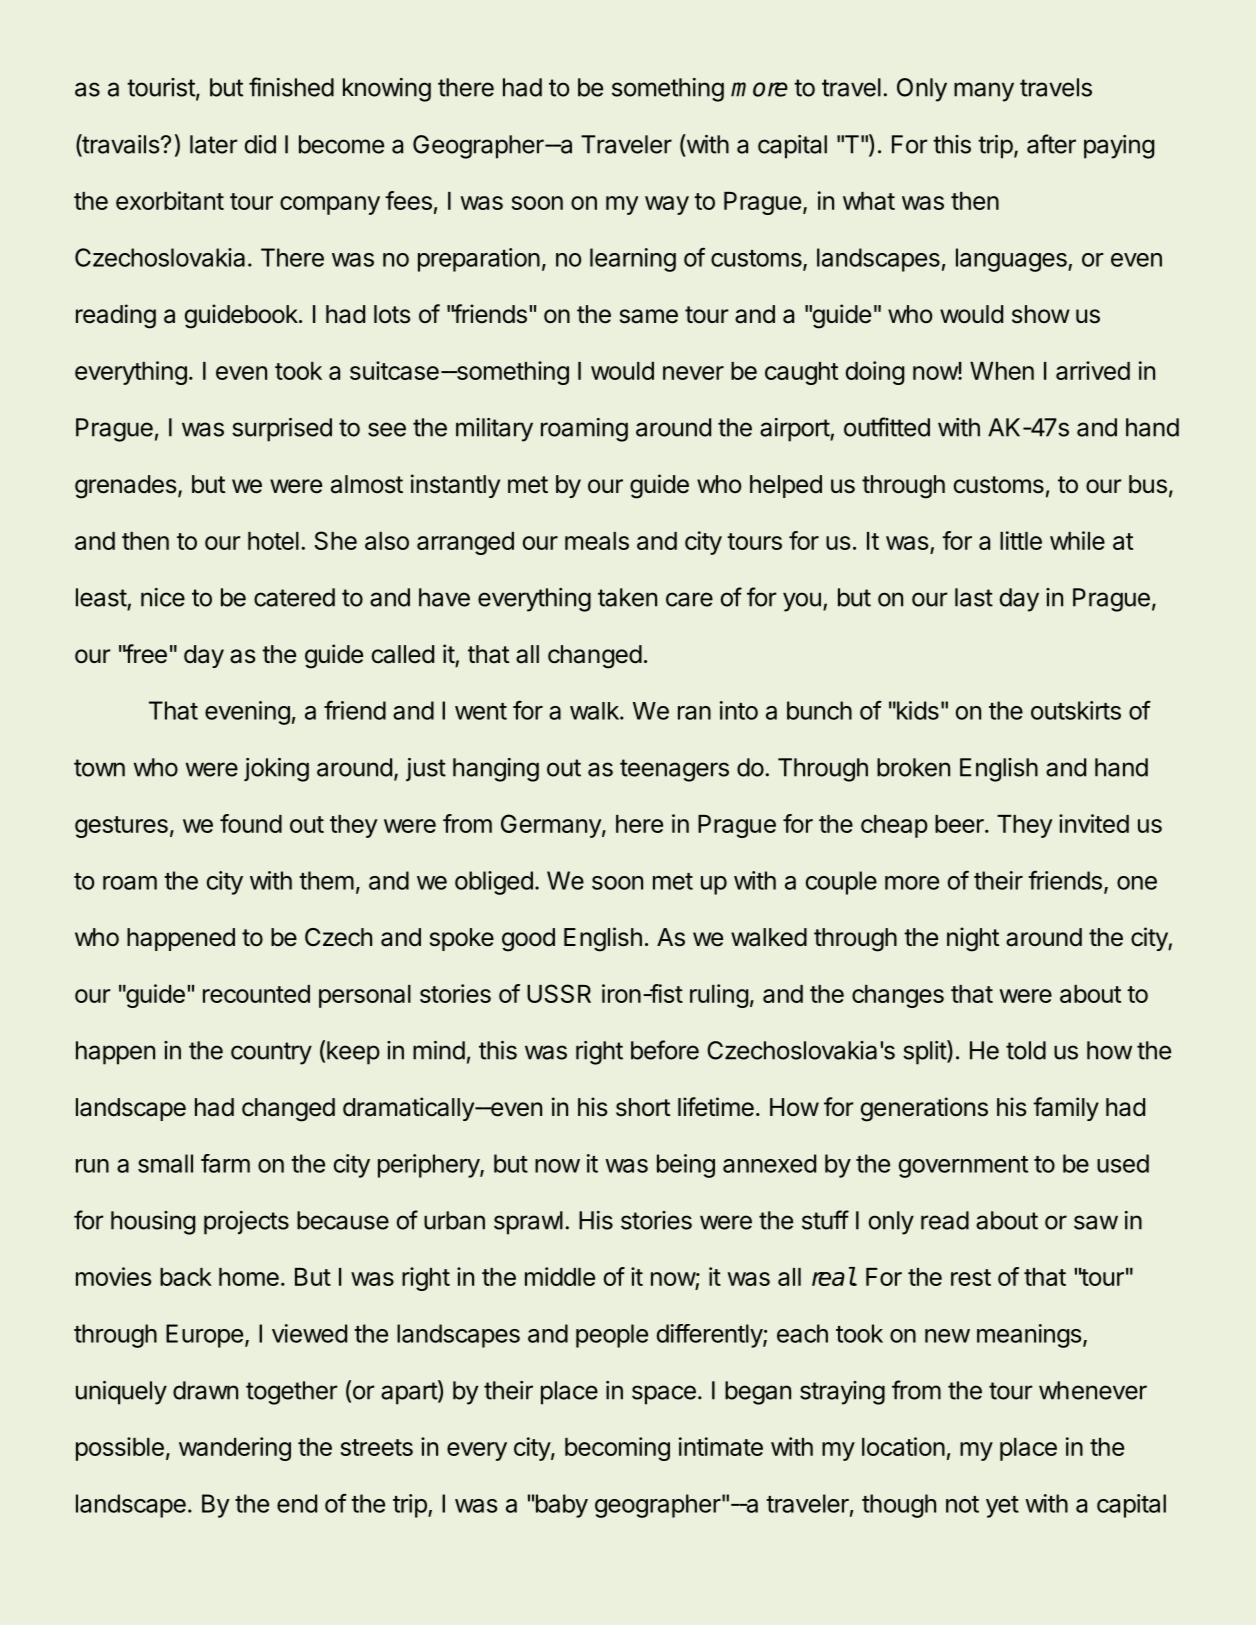 Image resolution: width=1256 pixels, height=1625 pixels. I want to click on taken, so click(627, 597).
